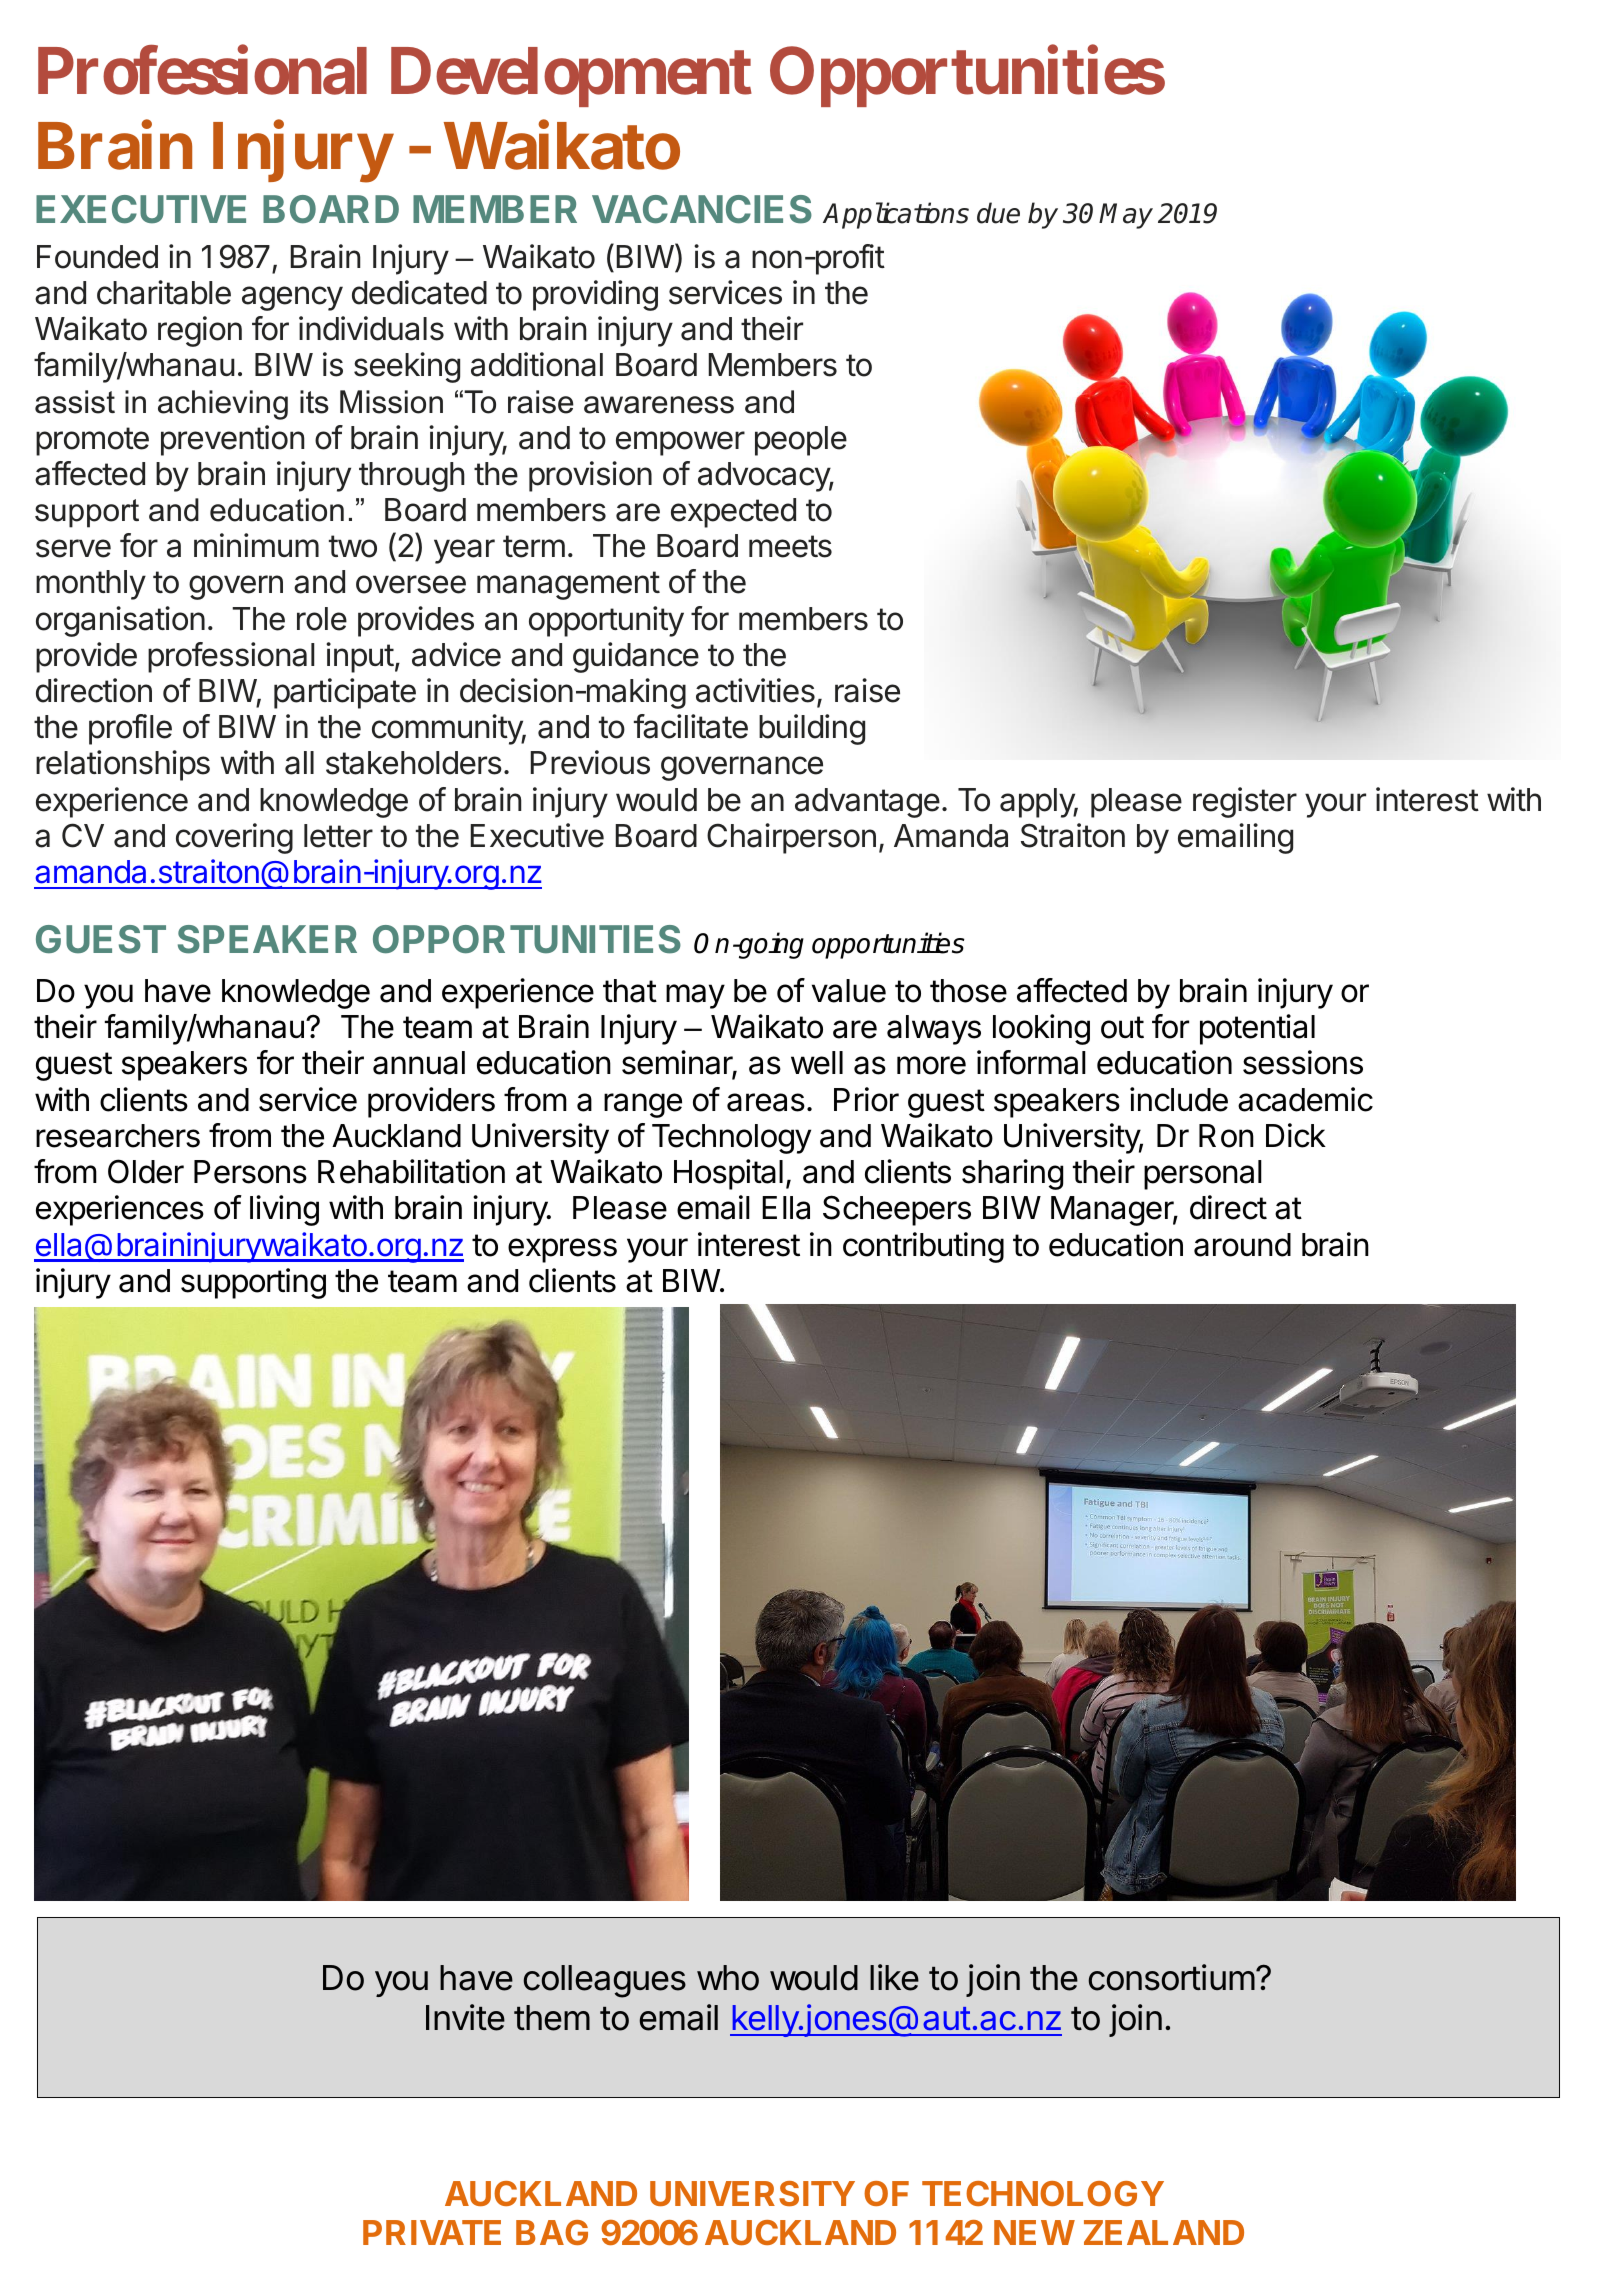  What do you see at coordinates (1245, 802) in the screenshot?
I see `register` at bounding box center [1245, 802].
